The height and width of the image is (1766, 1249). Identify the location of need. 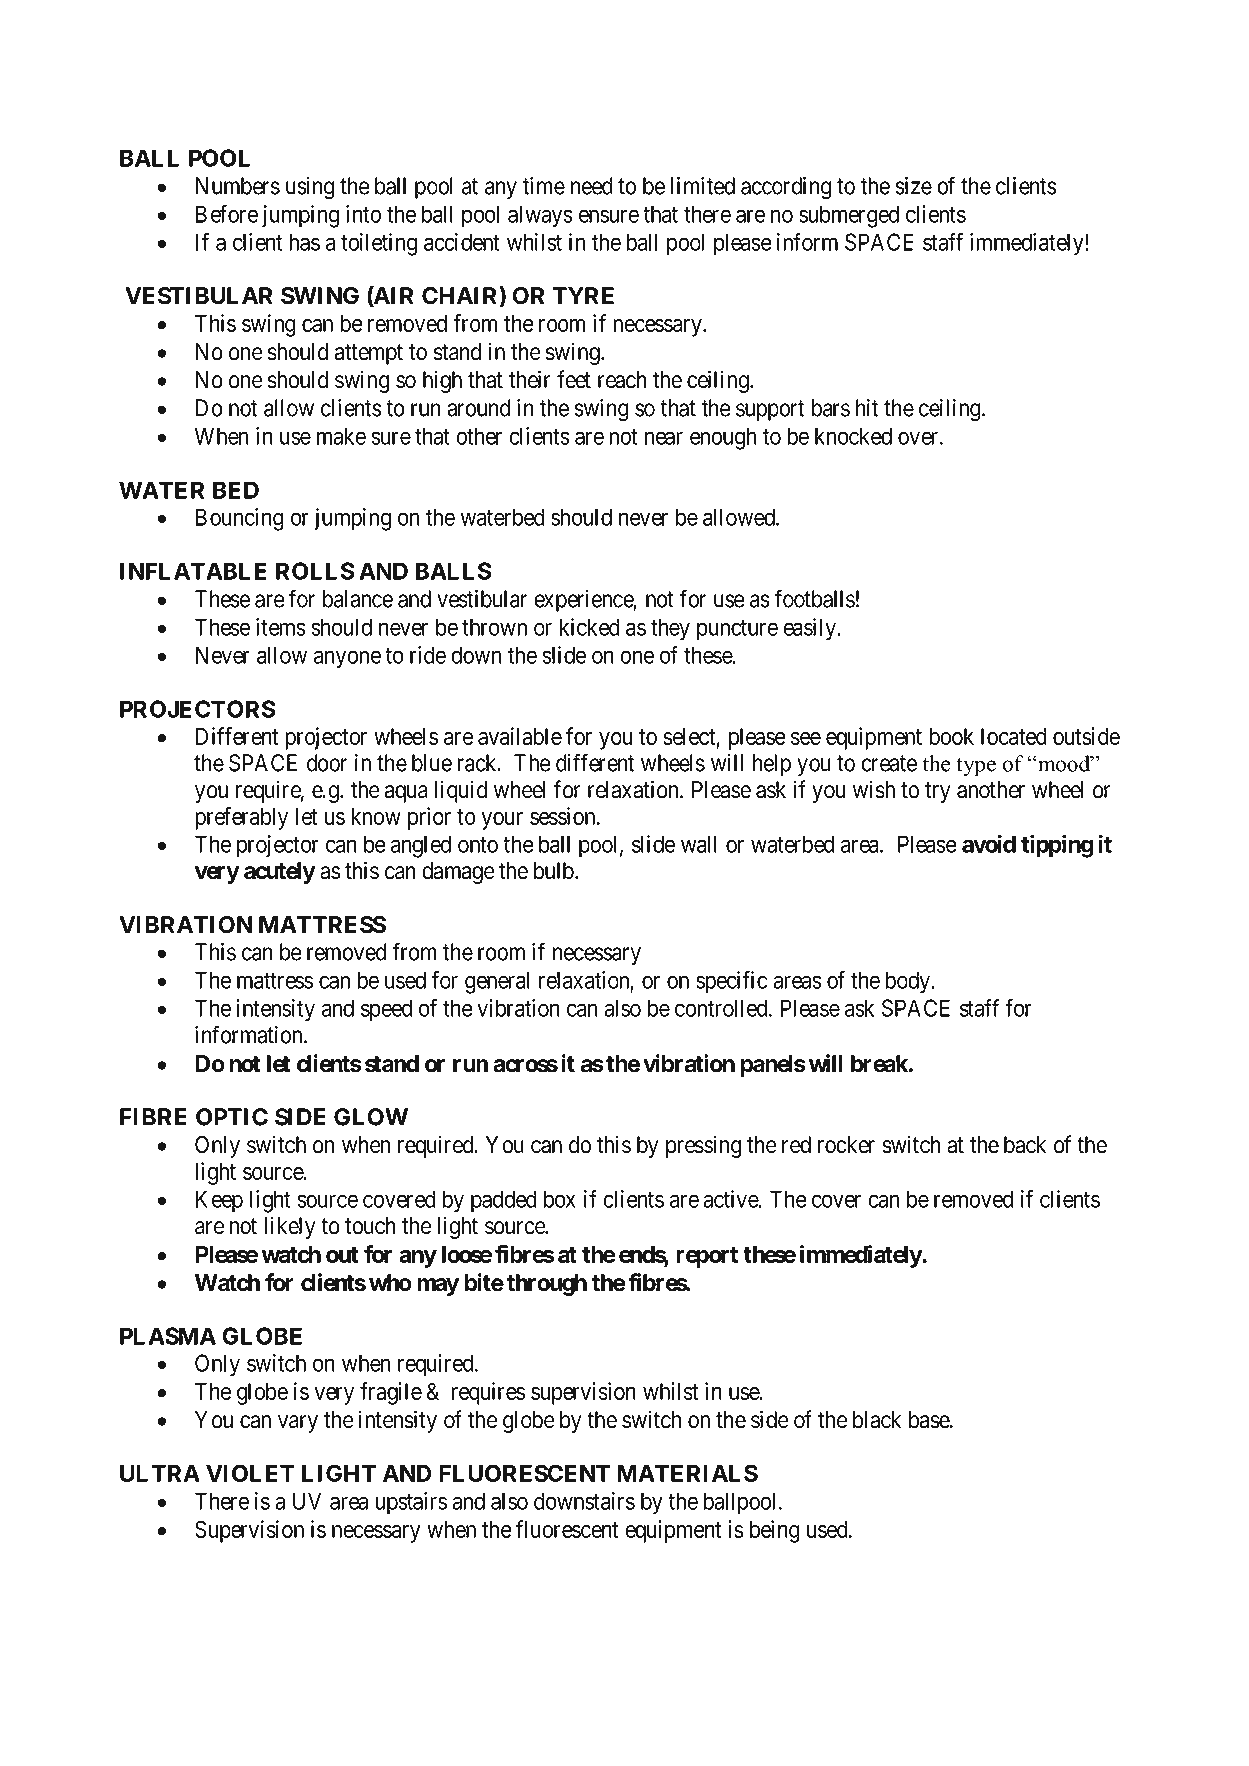
(592, 186).
